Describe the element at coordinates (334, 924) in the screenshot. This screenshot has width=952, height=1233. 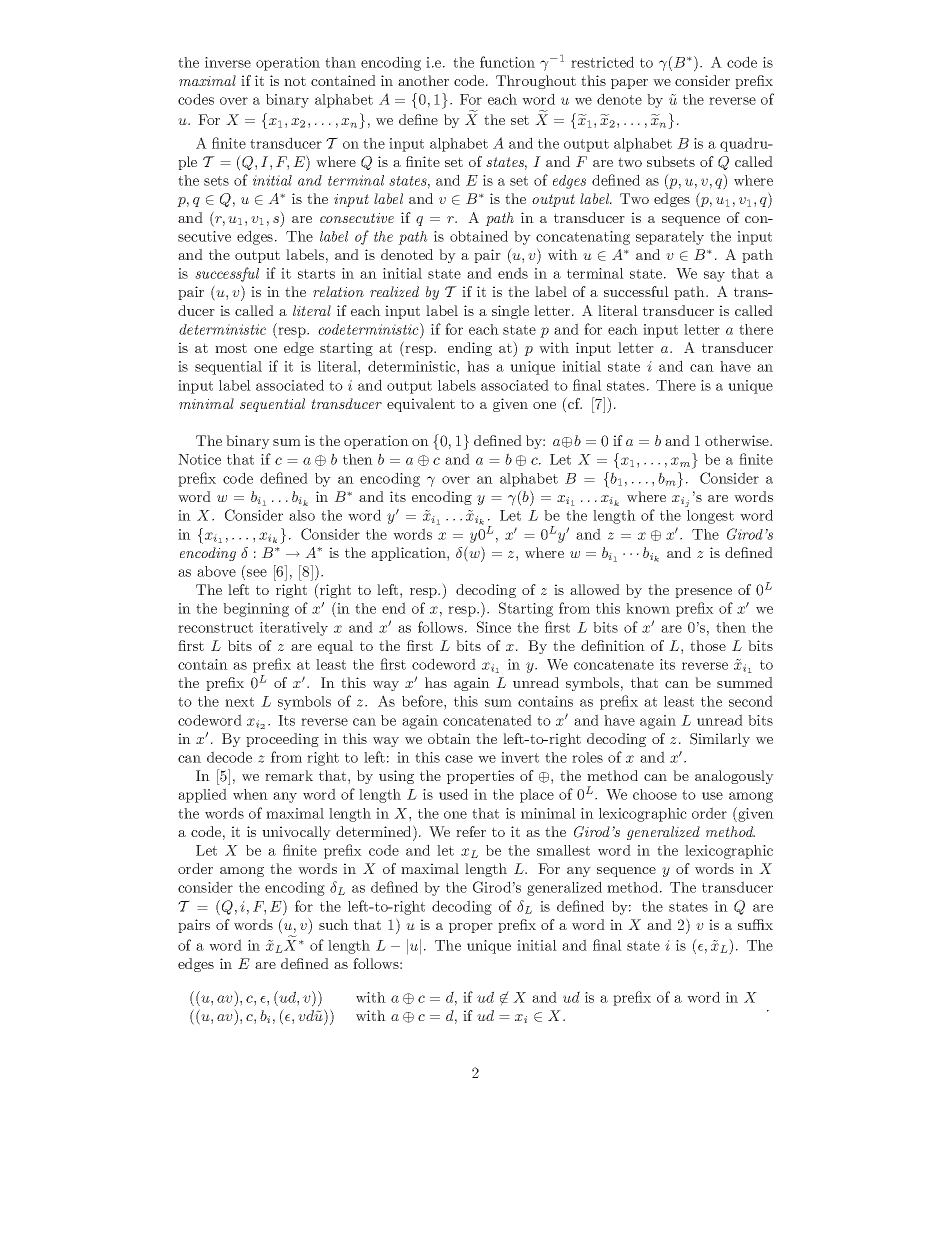
I see `such` at that location.
